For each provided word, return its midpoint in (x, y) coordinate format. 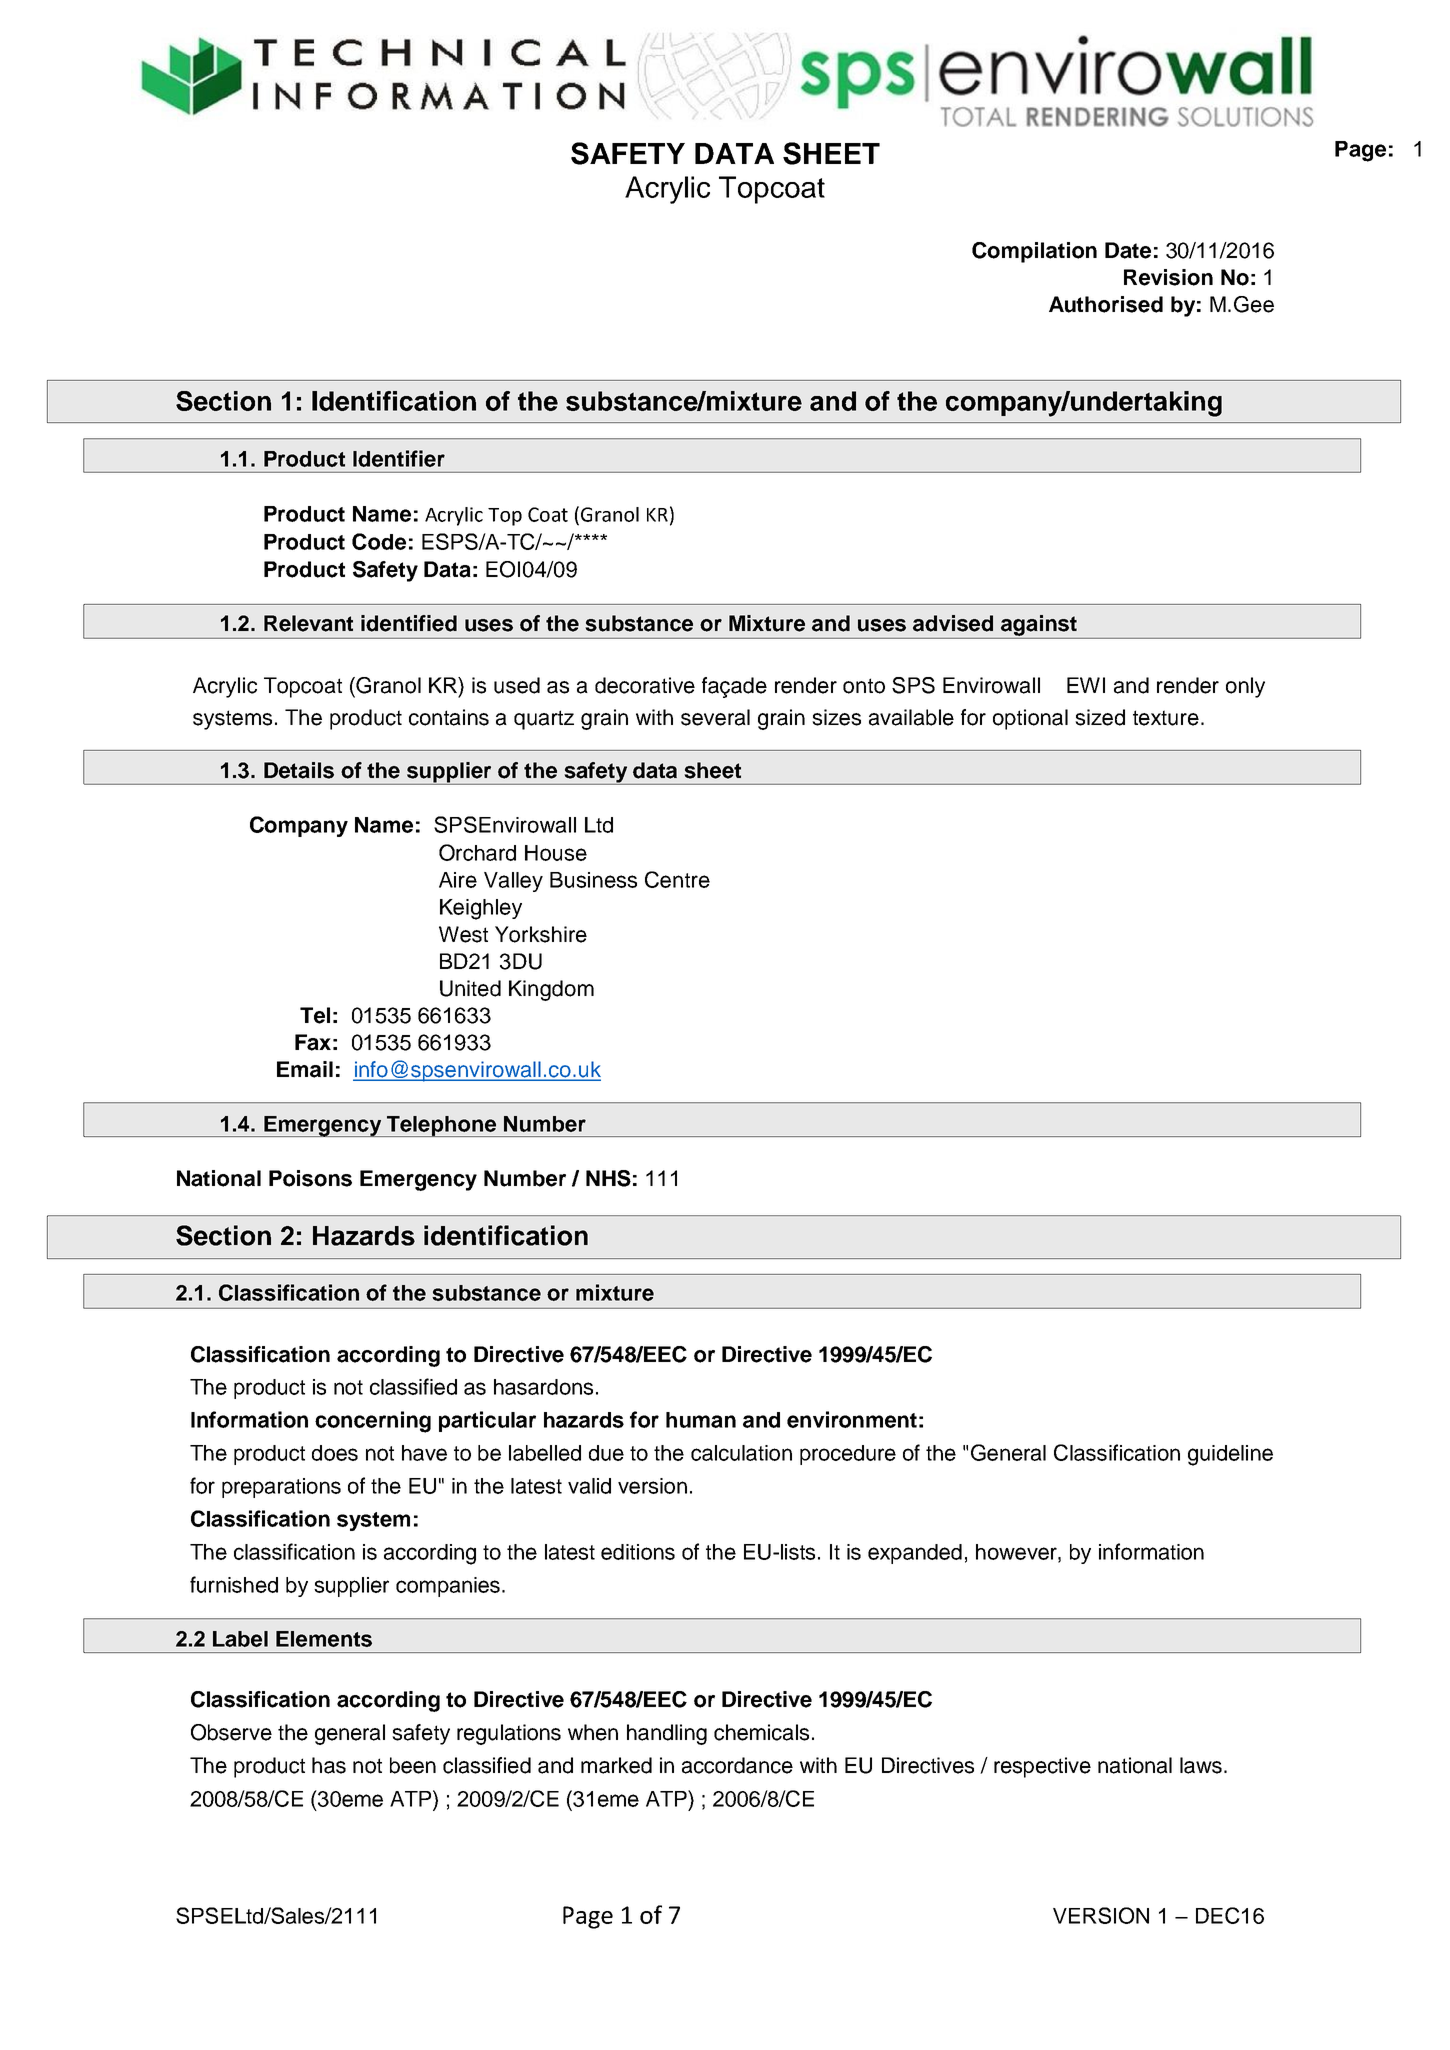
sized (1100, 717)
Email (305, 1069)
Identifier (399, 458)
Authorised (1106, 304)
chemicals (761, 1732)
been (413, 1765)
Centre (677, 879)
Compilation (1034, 252)
